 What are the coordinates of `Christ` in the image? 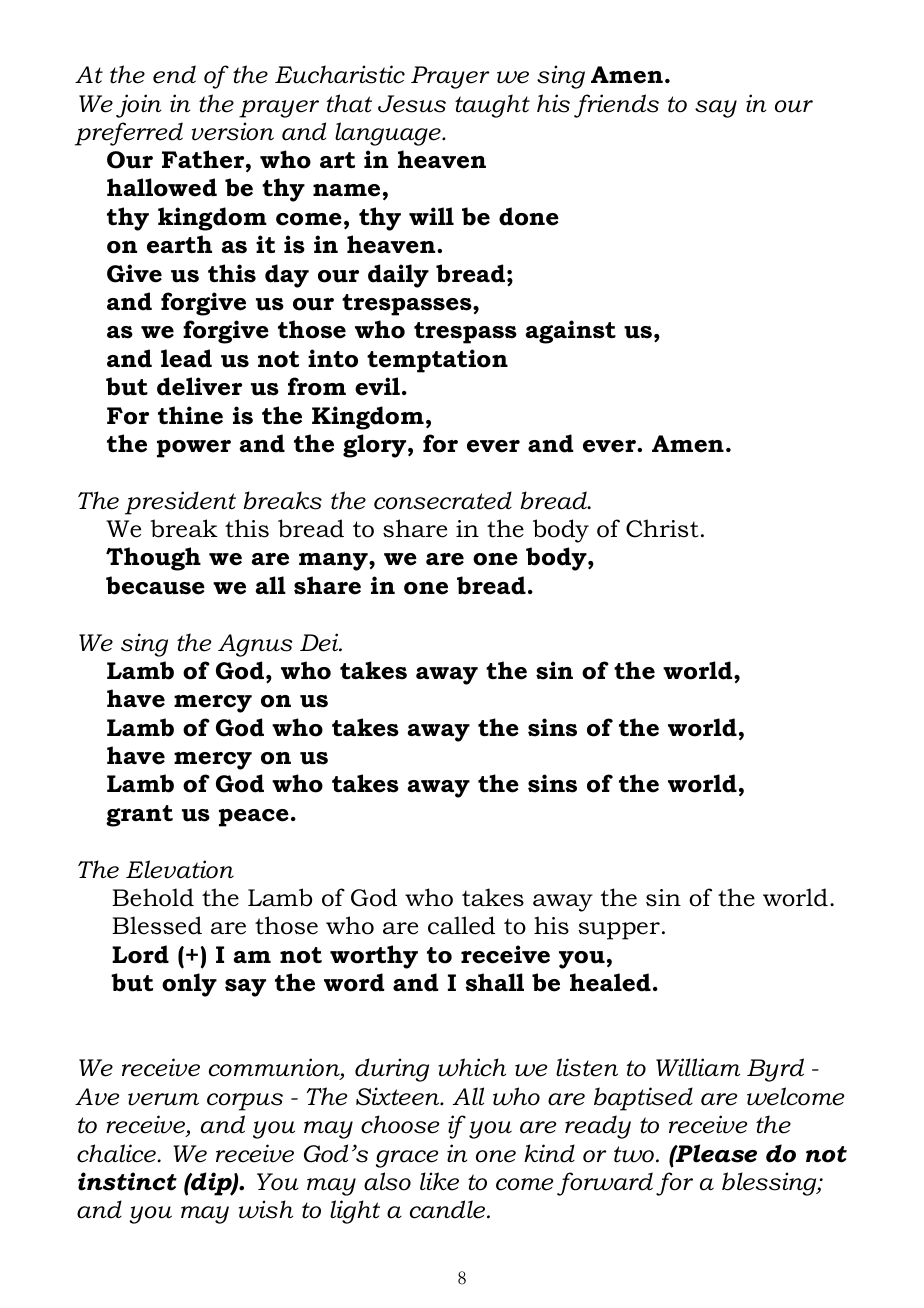 It's located at (662, 528).
